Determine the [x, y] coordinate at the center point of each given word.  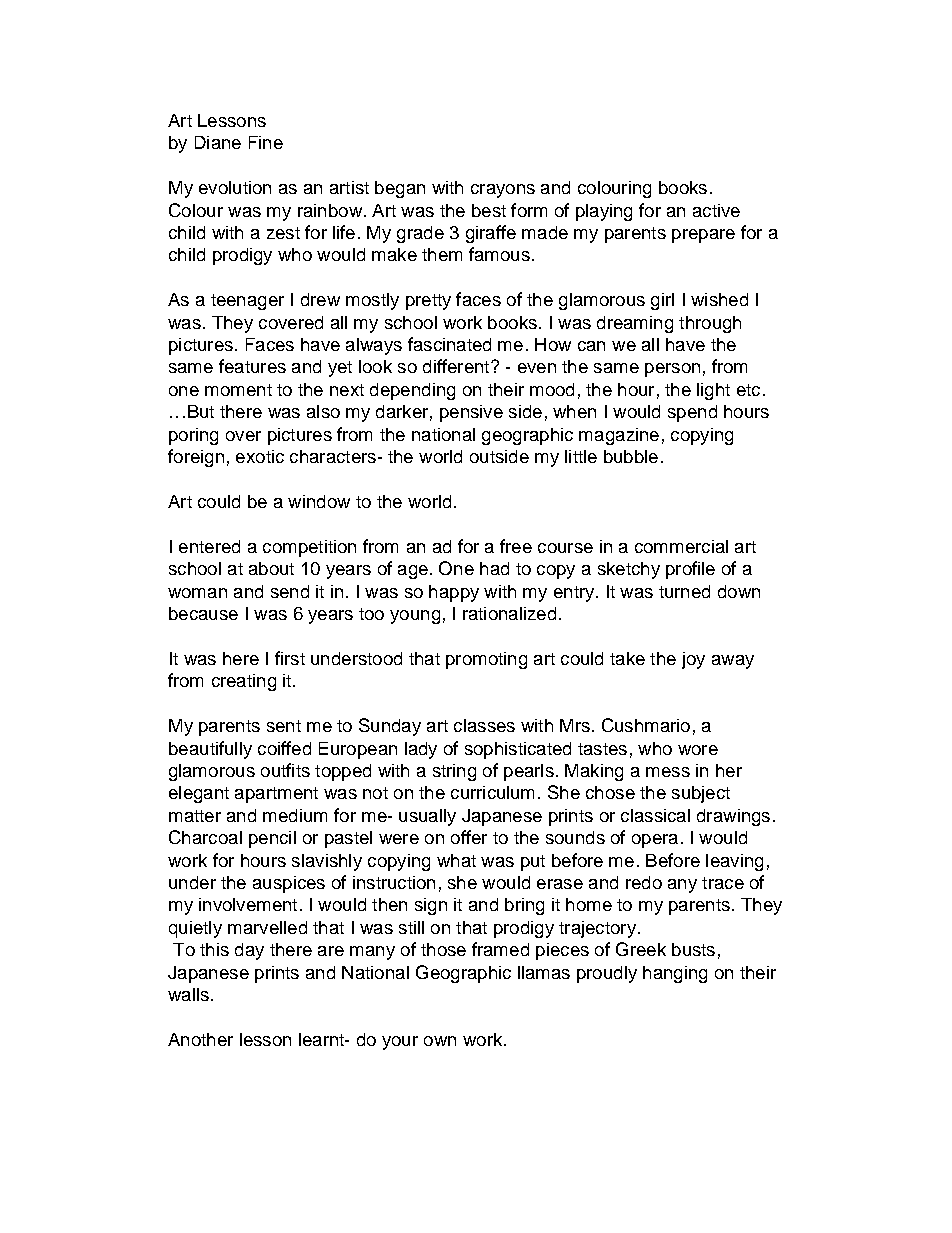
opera [655, 841]
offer [469, 837]
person [672, 370]
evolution [235, 187]
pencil [272, 839]
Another [200, 1039]
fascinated [449, 344]
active [716, 210]
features [252, 366]
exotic [260, 456]
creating [244, 682]
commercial [681, 546]
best [489, 210]
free [516, 546]
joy [693, 660]
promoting [486, 660]
